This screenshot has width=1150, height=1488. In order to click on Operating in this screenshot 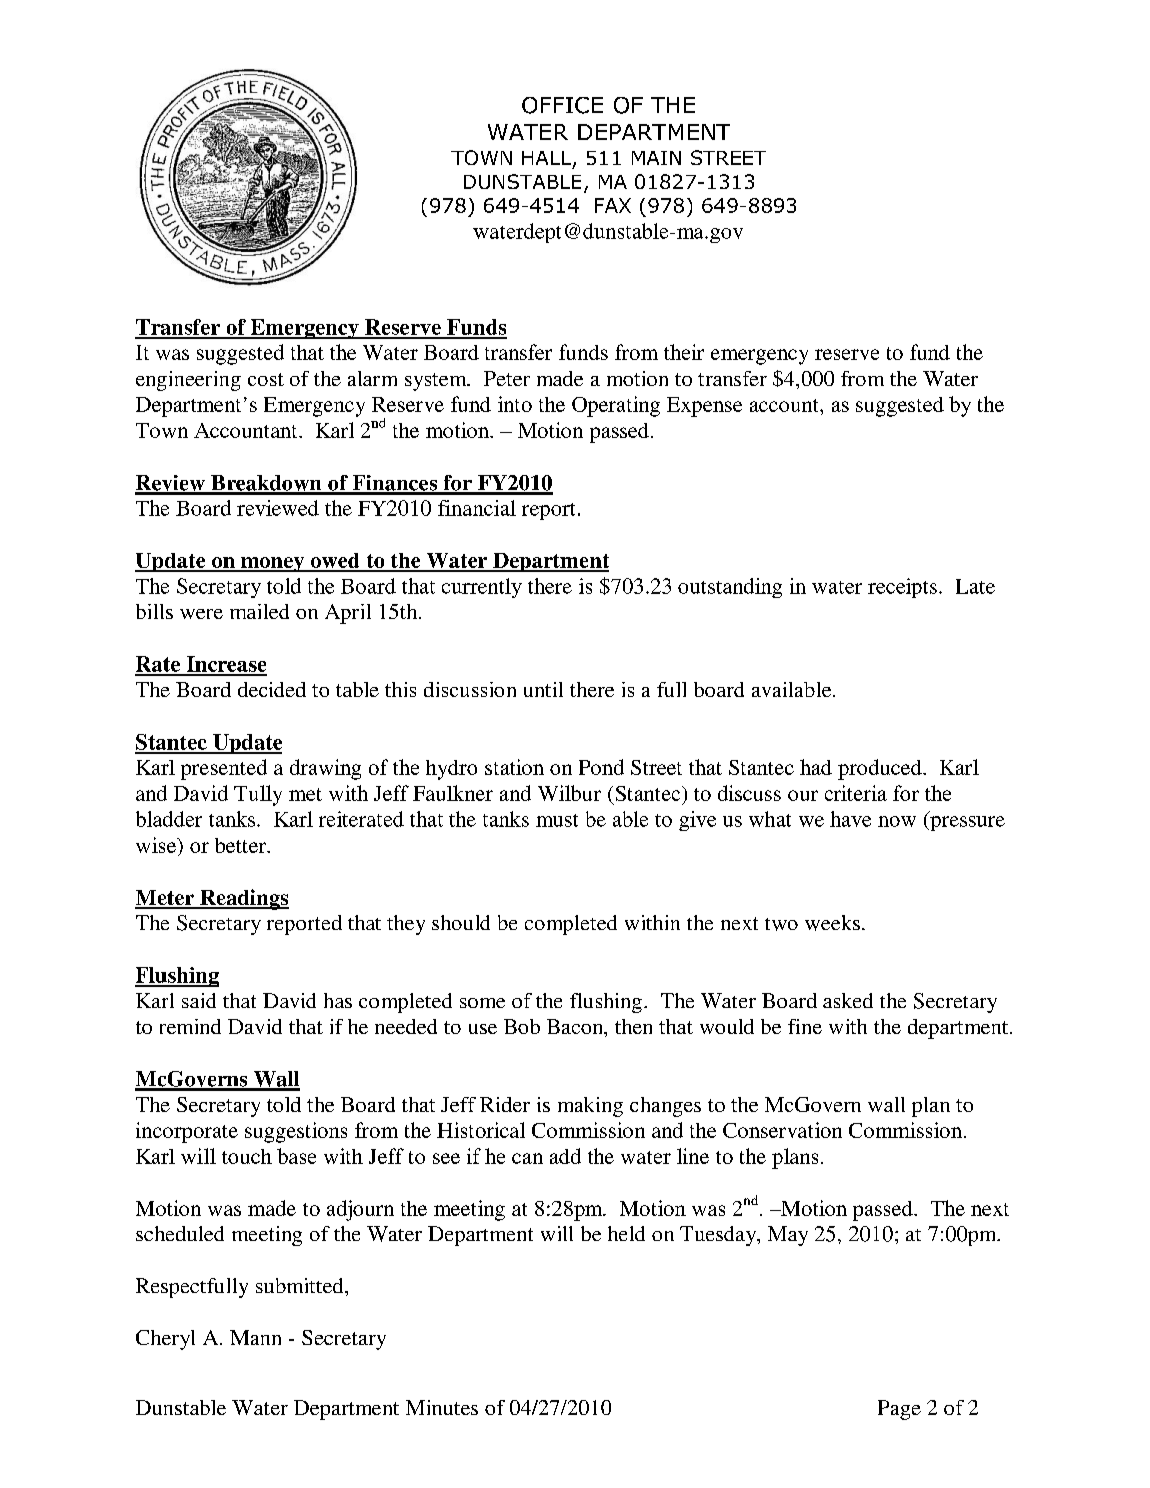, I will do `click(616, 406)`.
